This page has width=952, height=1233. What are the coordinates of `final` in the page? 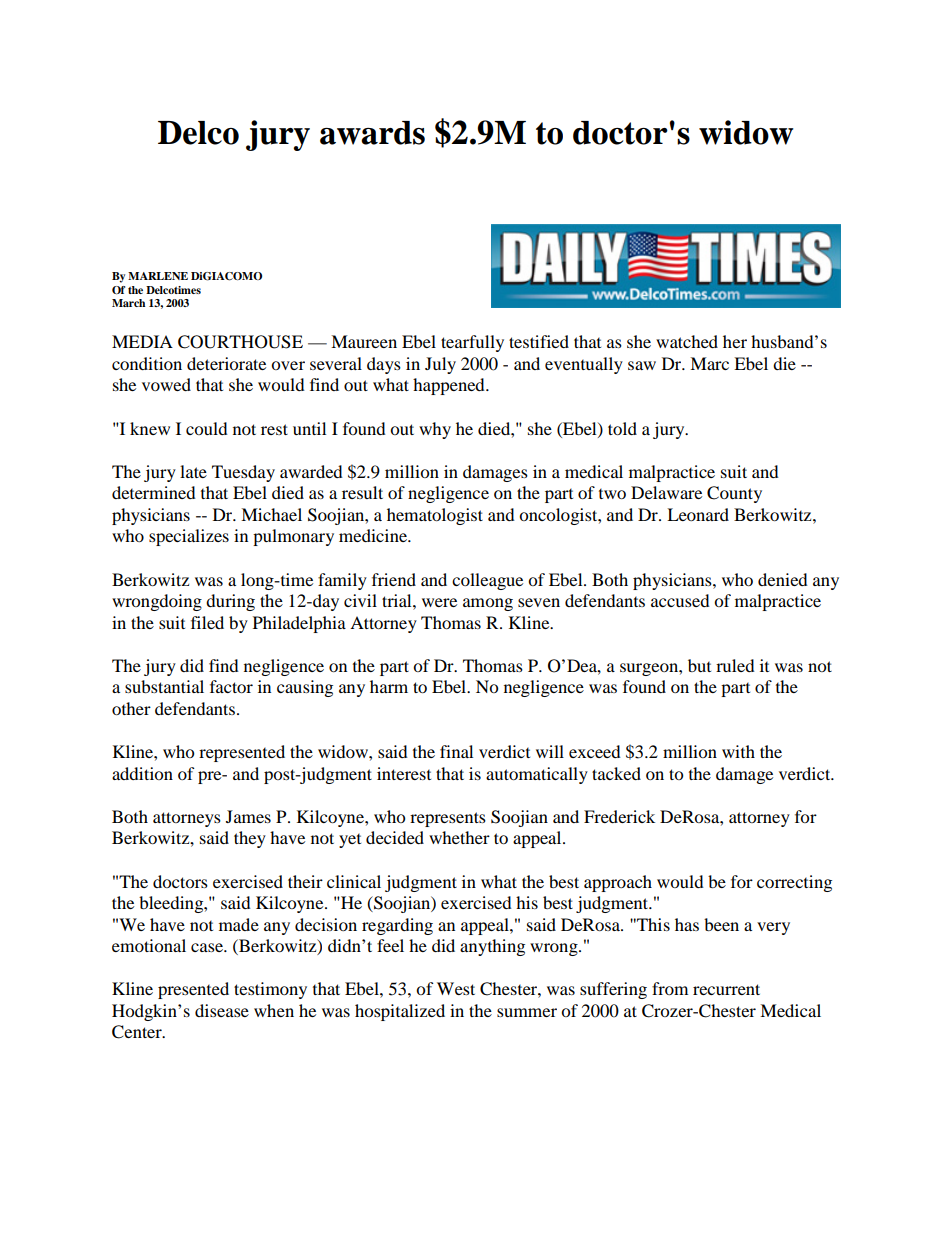 It's located at (456, 751).
